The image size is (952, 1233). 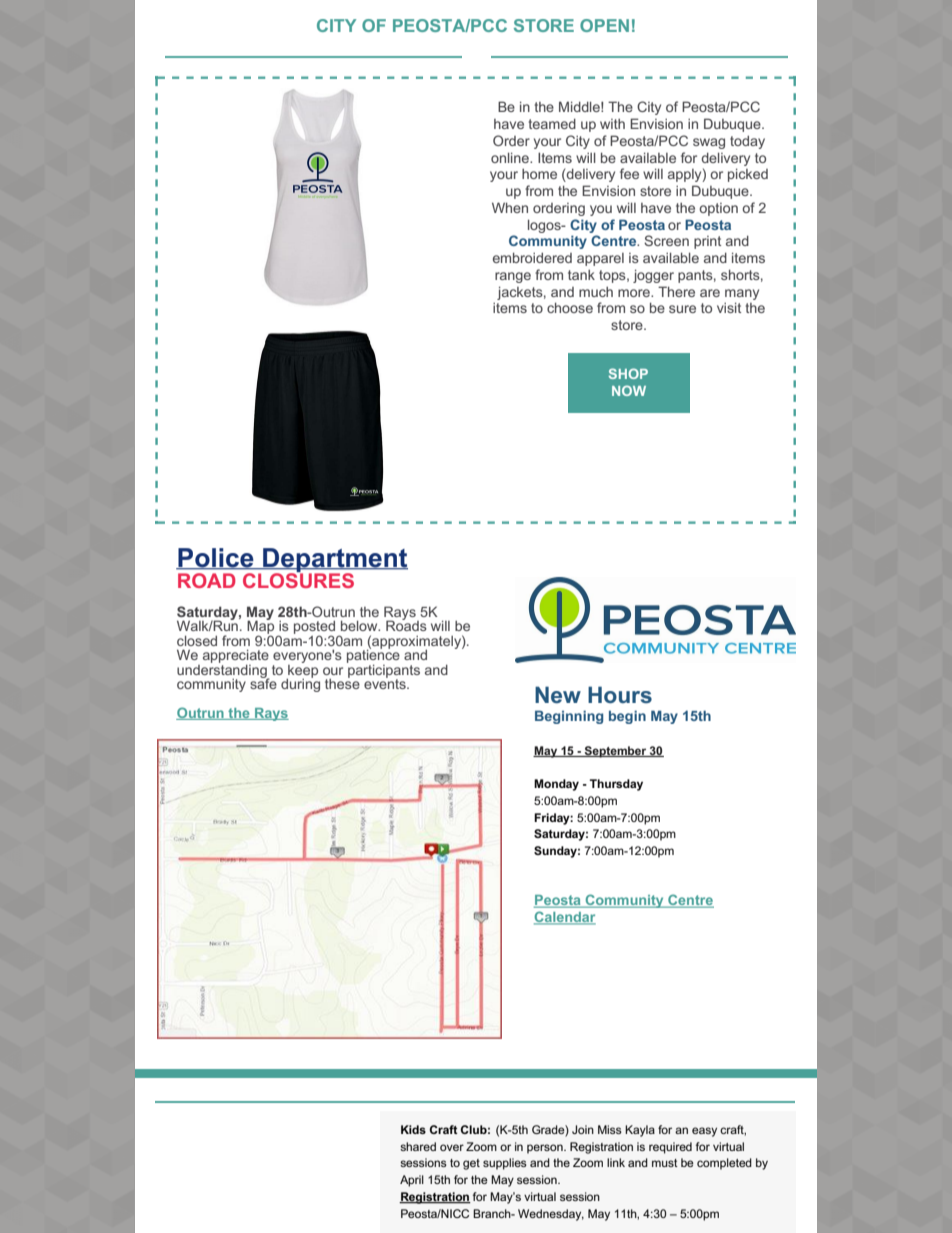 I want to click on required, so click(x=670, y=1148).
